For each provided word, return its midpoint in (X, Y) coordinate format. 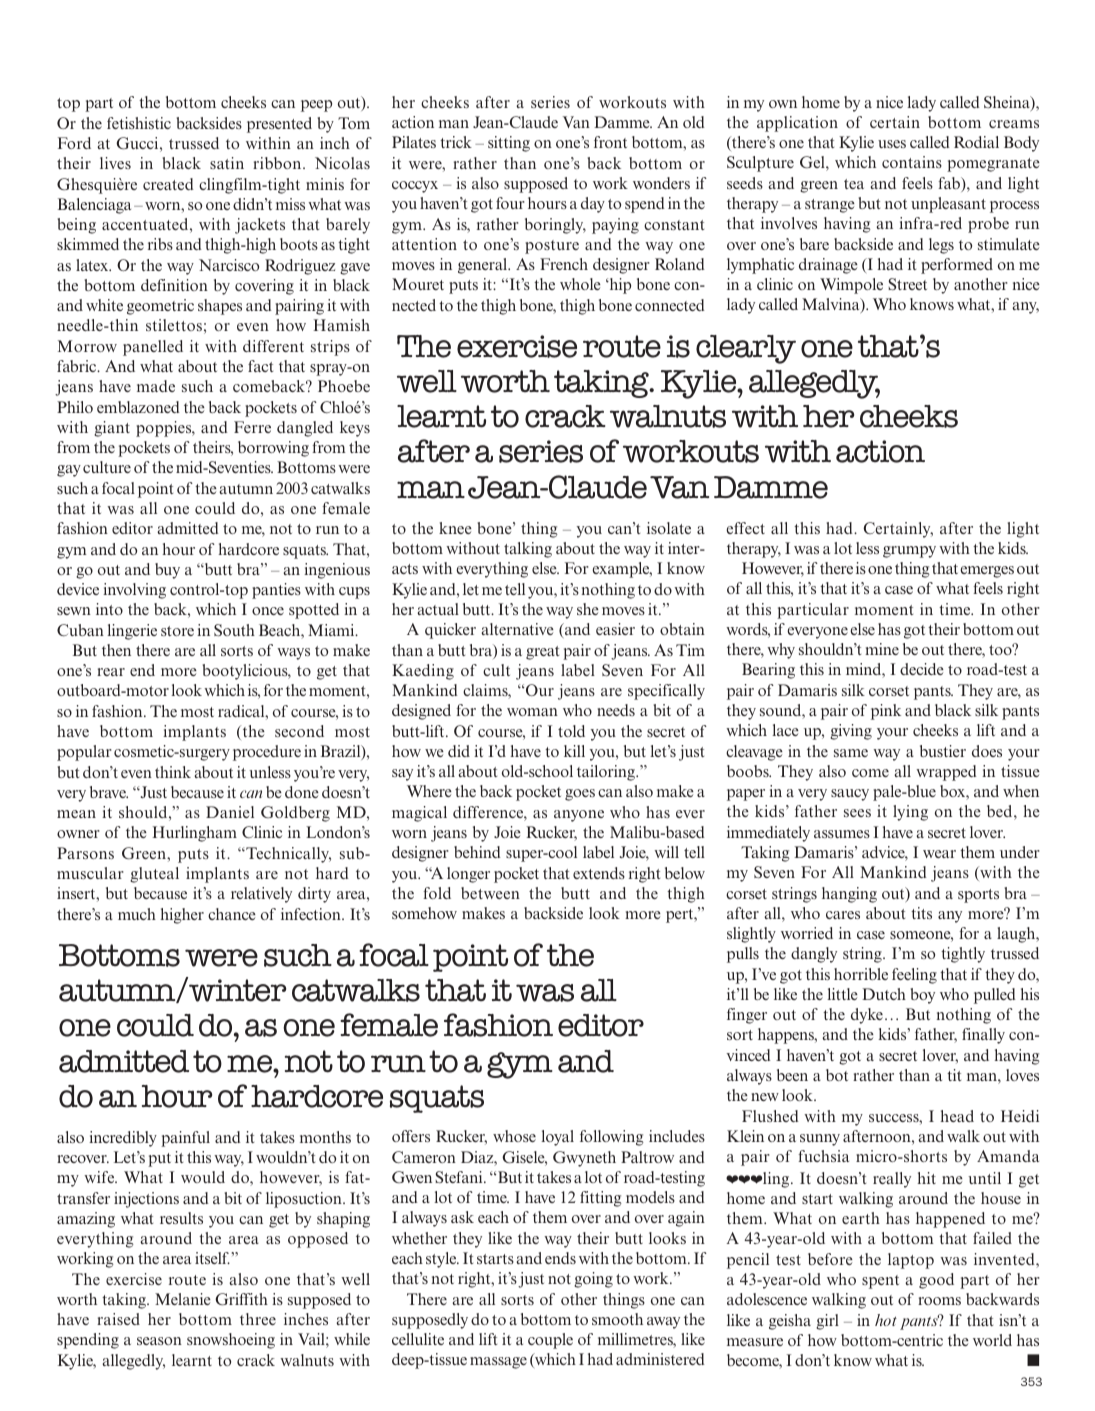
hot (886, 1320)
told (571, 731)
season (159, 1341)
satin (227, 163)
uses (892, 144)
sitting (509, 144)
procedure (267, 753)
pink (886, 712)
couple (550, 1341)
